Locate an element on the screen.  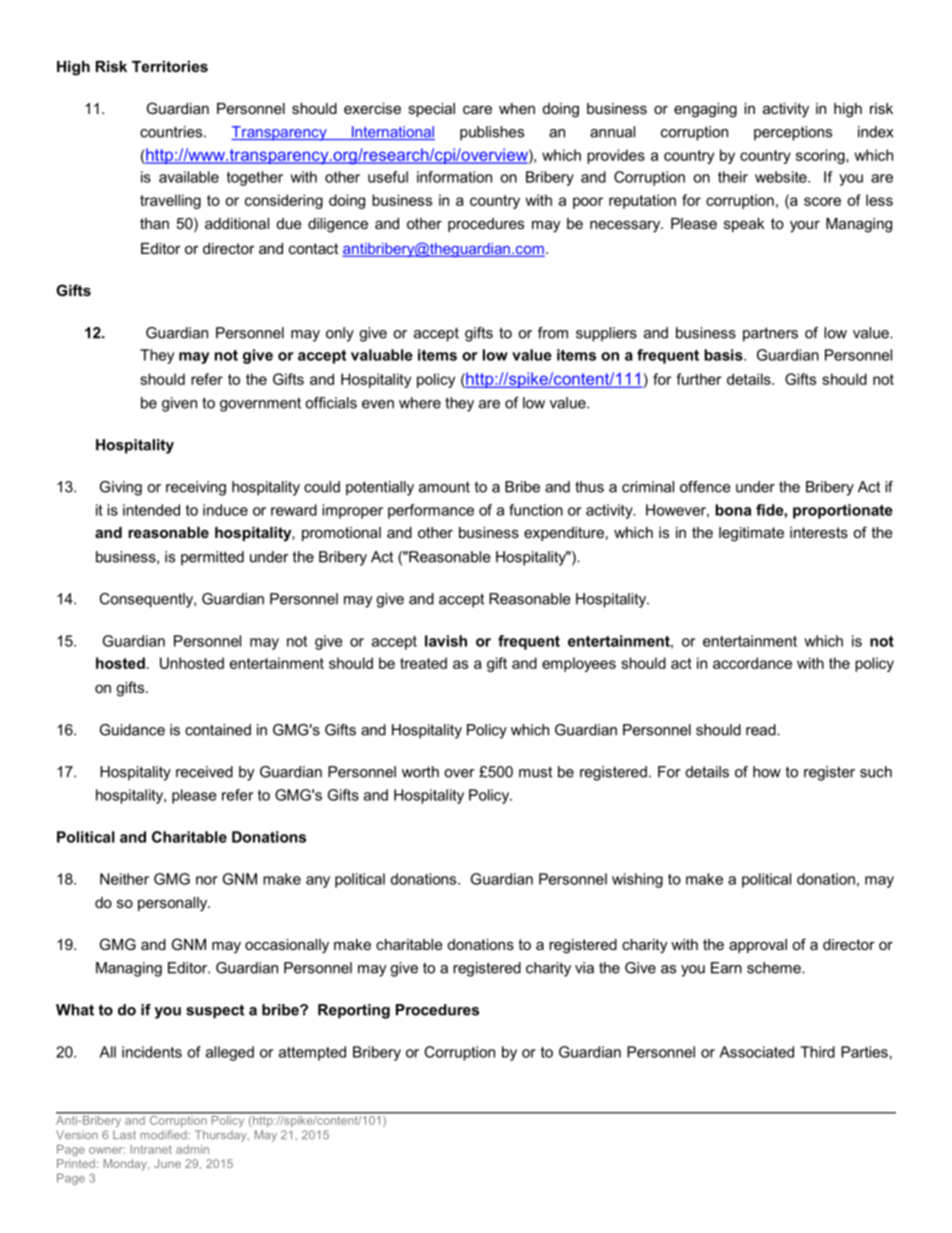
permitted is located at coordinates (212, 558).
